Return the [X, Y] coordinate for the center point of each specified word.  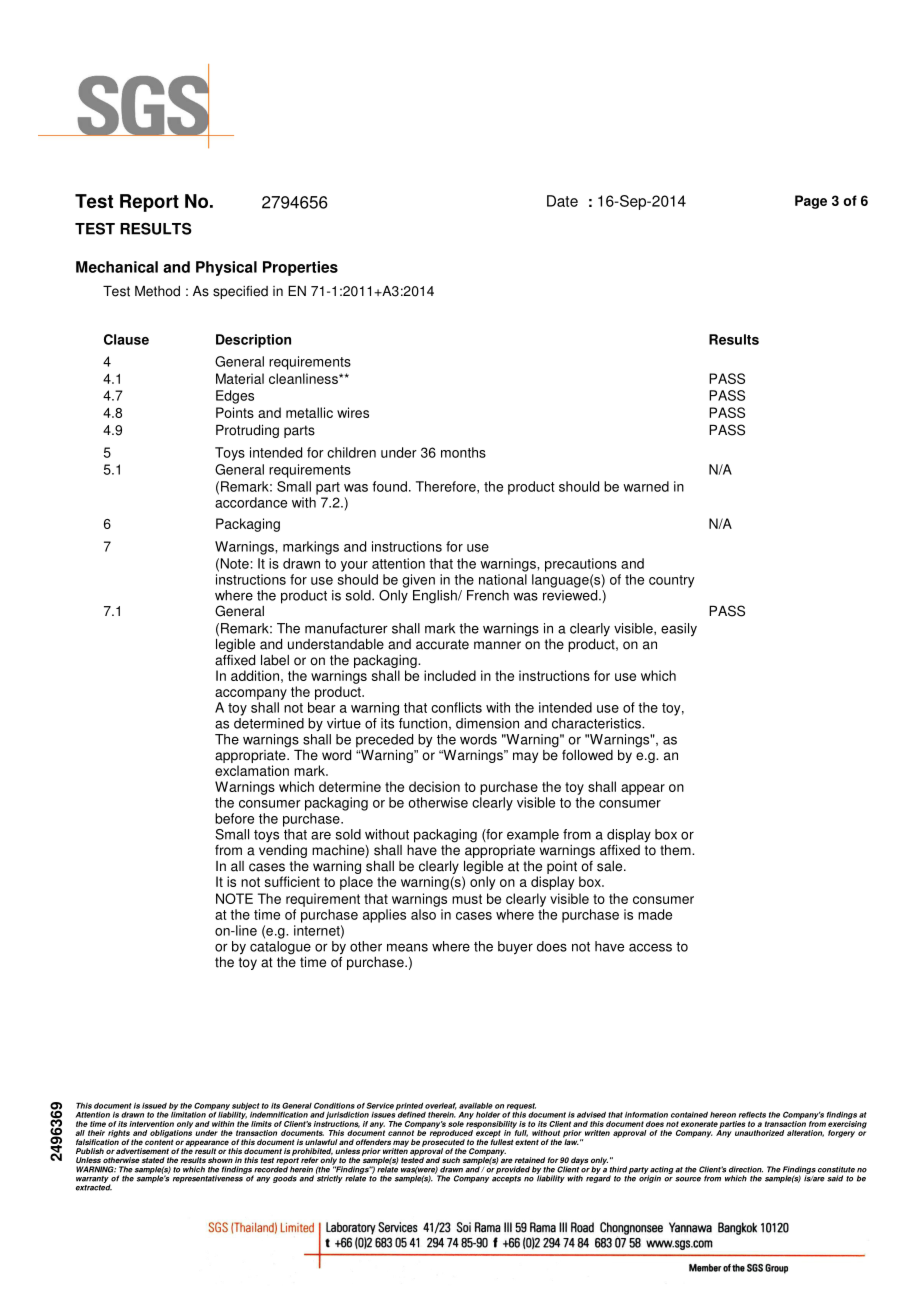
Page [811, 202]
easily [679, 630]
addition [255, 675]
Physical [226, 268]
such [451, 1160]
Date [562, 201]
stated [153, 1160]
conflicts [456, 707]
